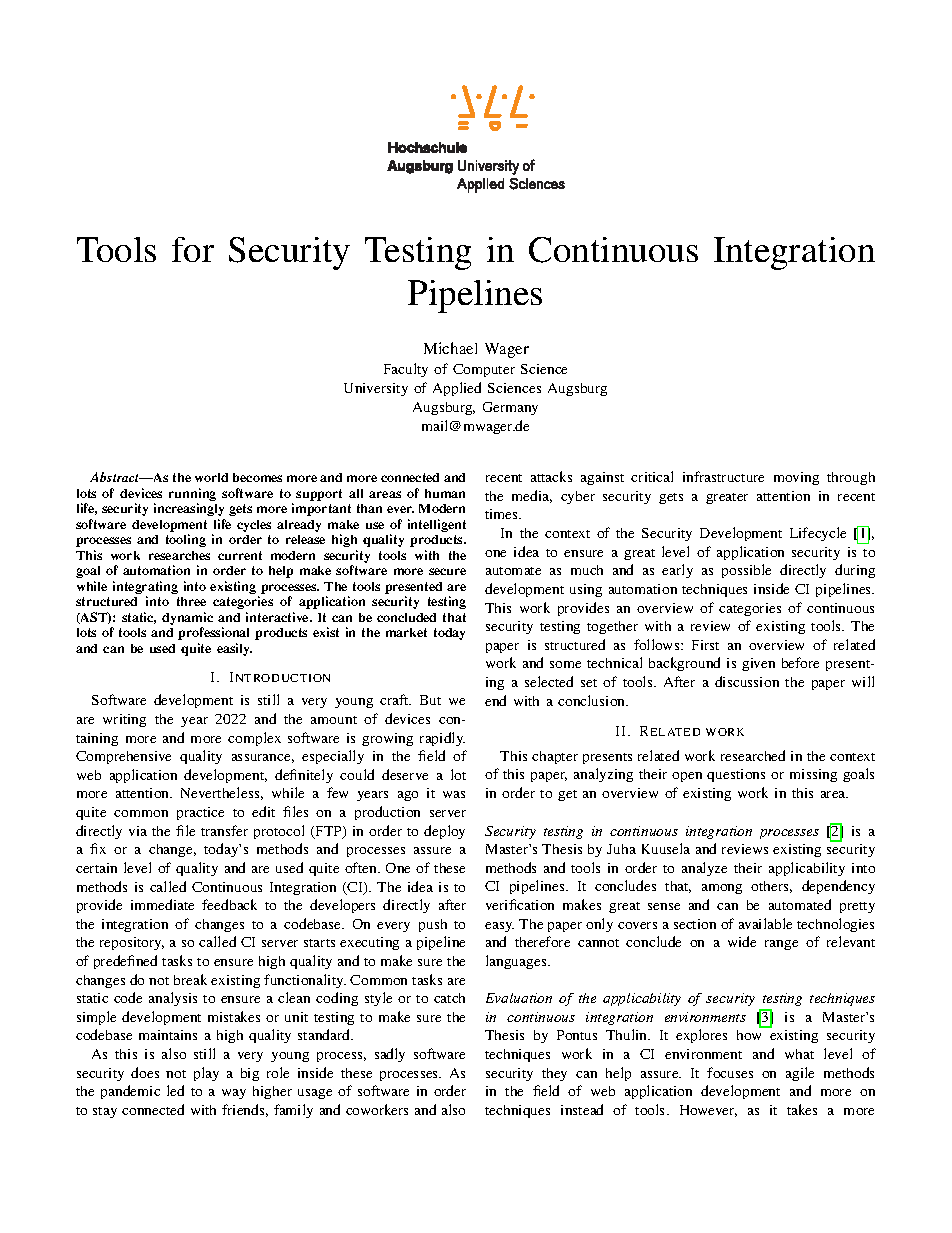 This screenshot has height=1233, width=952. What do you see at coordinates (224, 830) in the screenshot?
I see `transfer` at bounding box center [224, 830].
